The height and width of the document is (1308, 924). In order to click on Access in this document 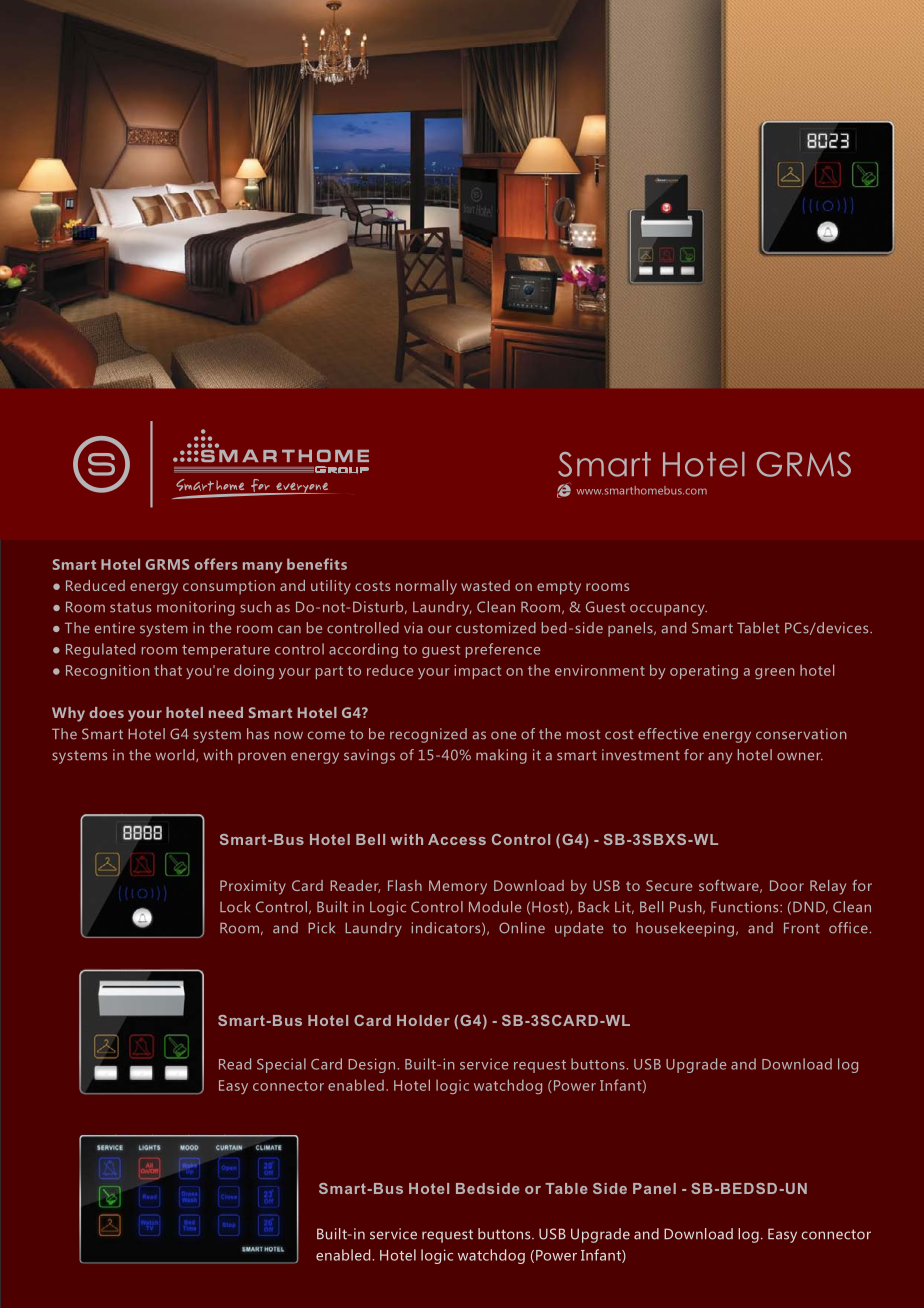, I will do `click(457, 839)`.
